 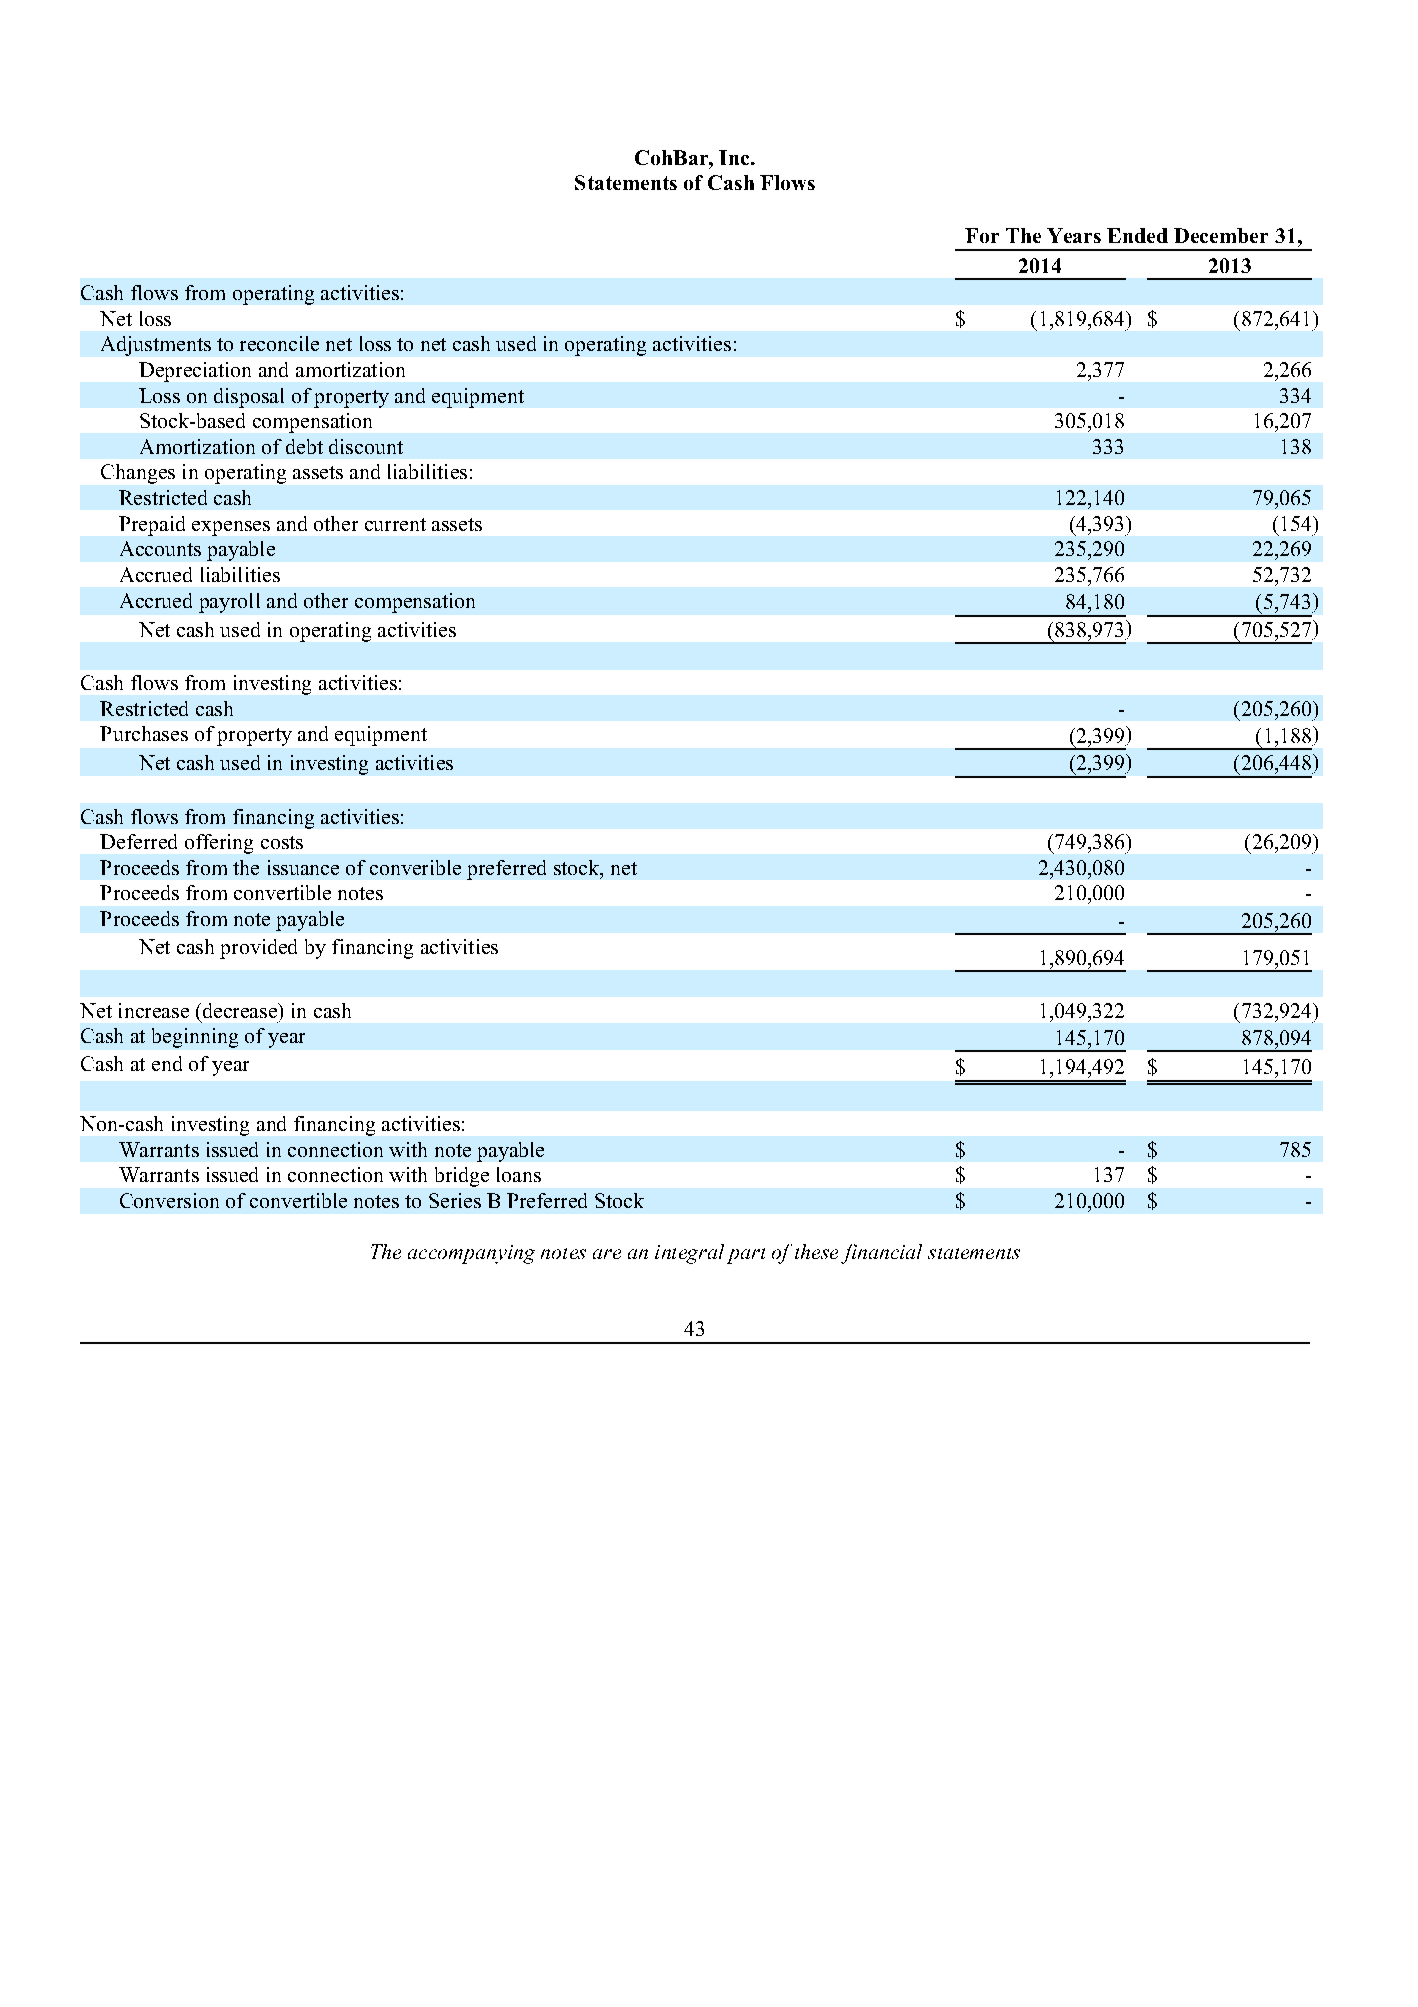 I want to click on integral, so click(x=689, y=1254).
